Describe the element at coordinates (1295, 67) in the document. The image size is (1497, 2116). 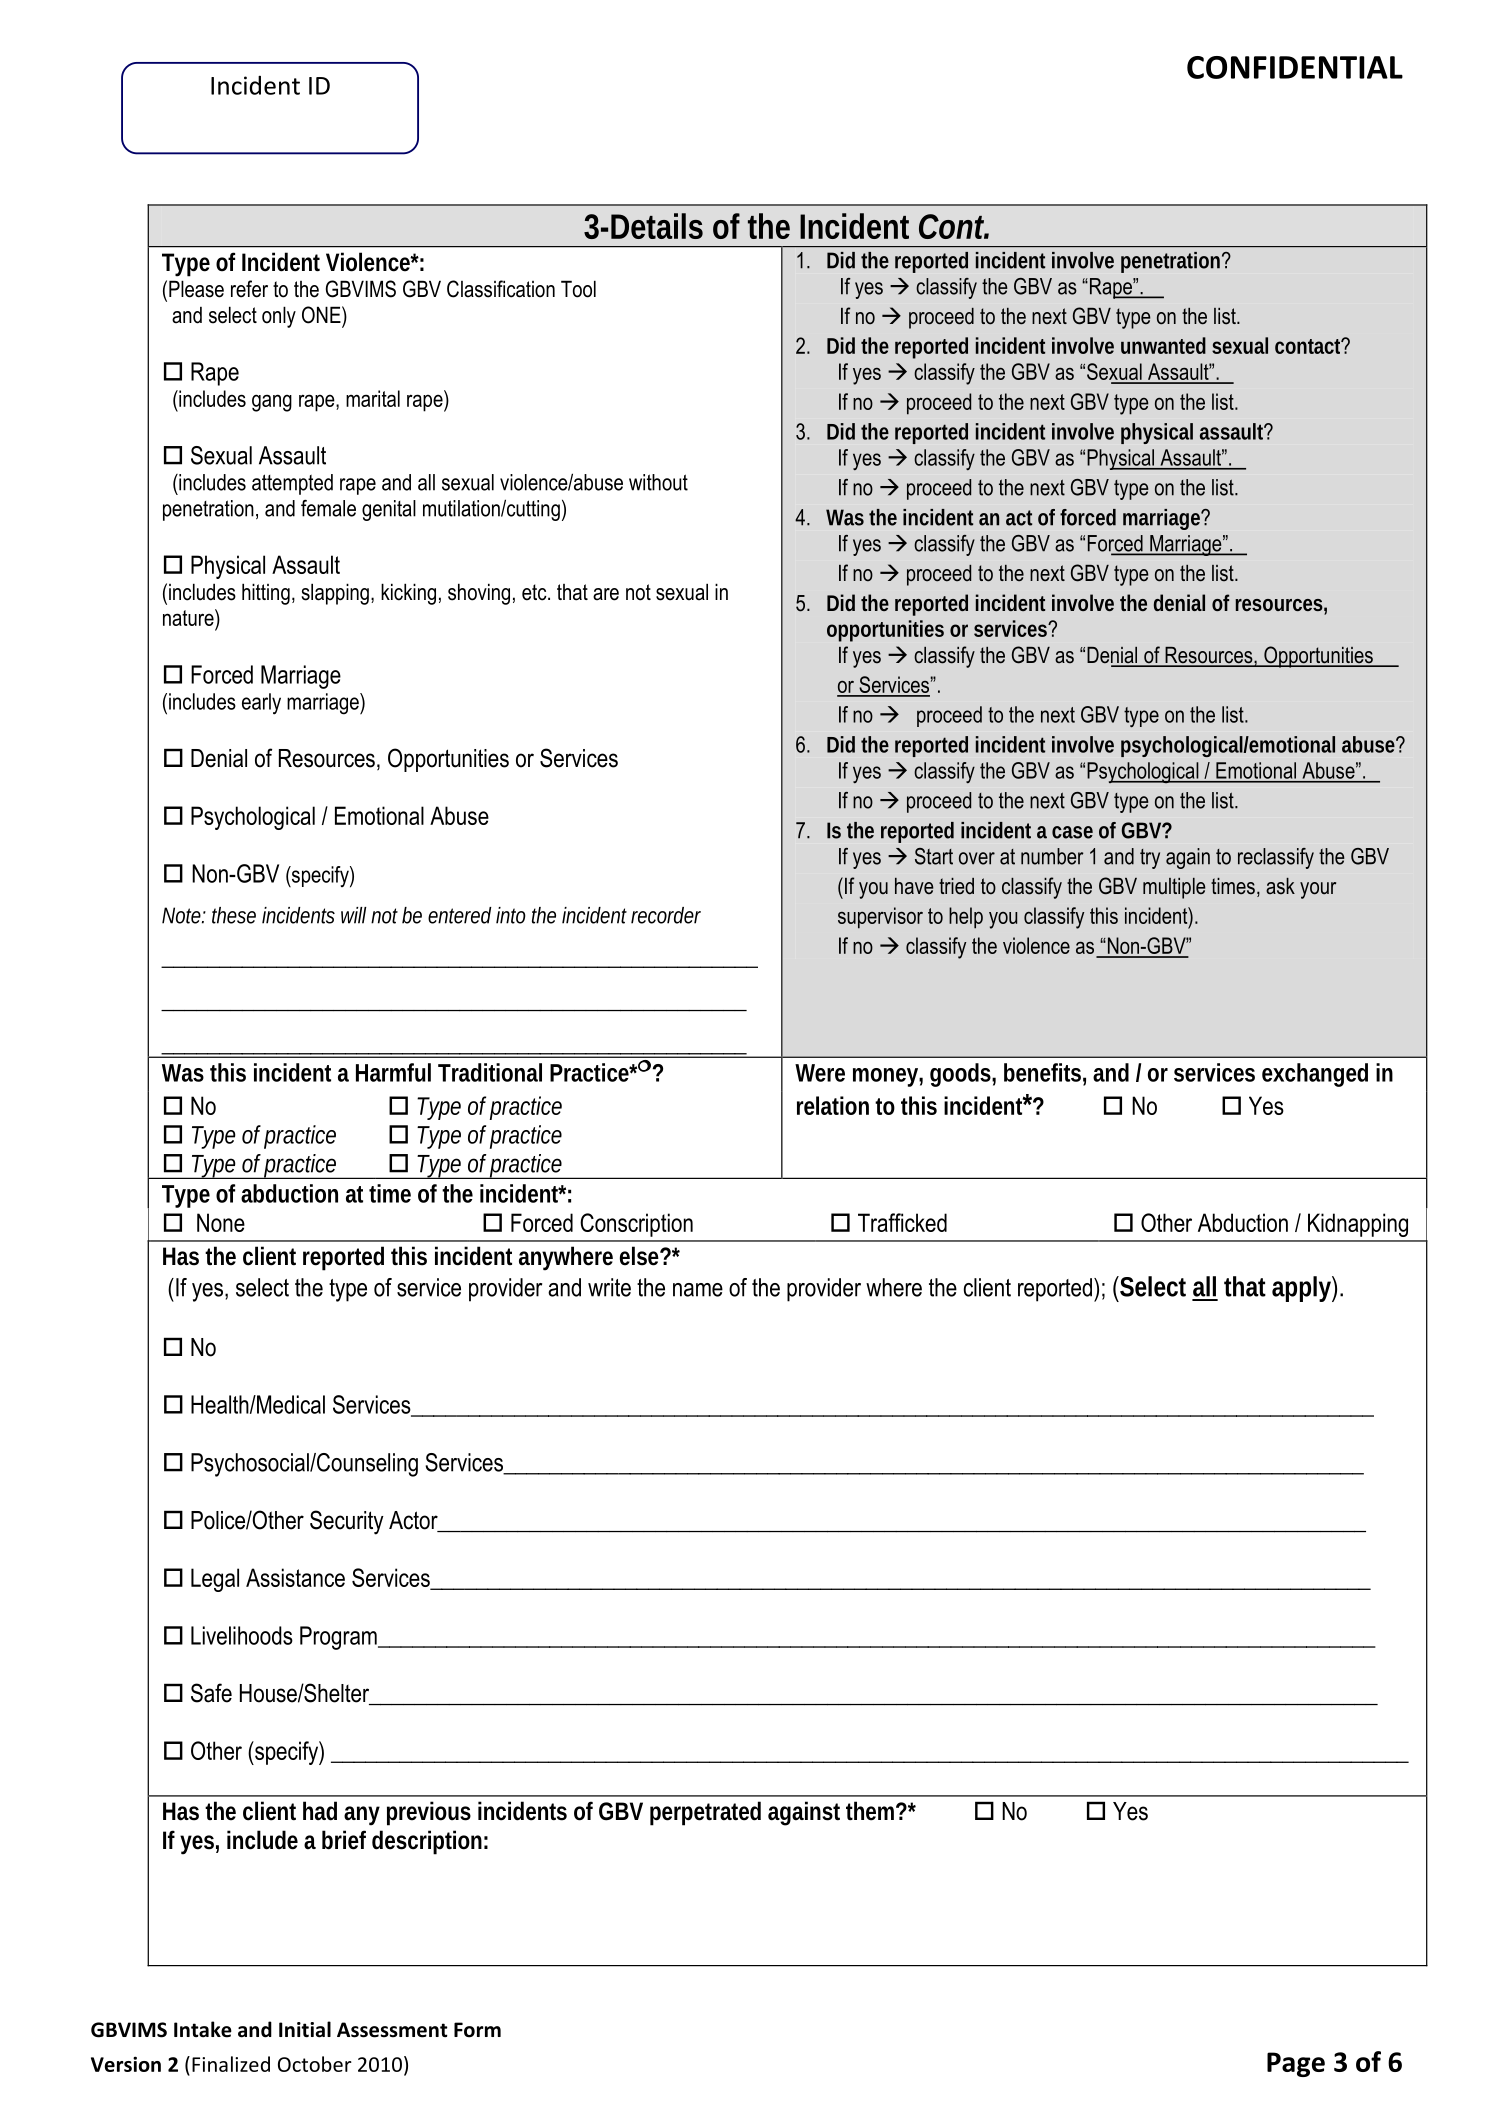
I see `CONFIDENTIAL` at that location.
